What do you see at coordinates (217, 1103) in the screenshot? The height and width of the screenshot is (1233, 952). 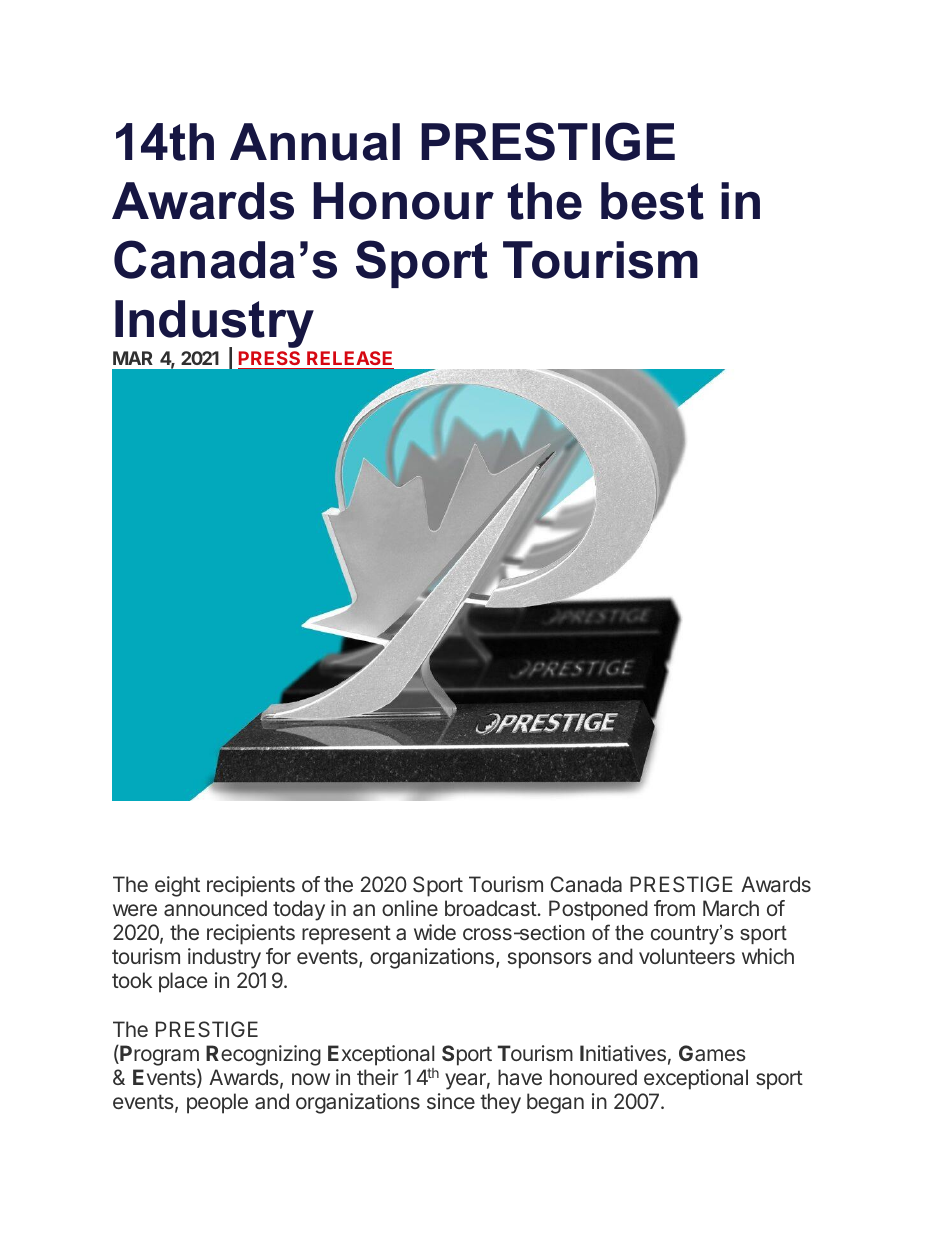 I see `people` at bounding box center [217, 1103].
